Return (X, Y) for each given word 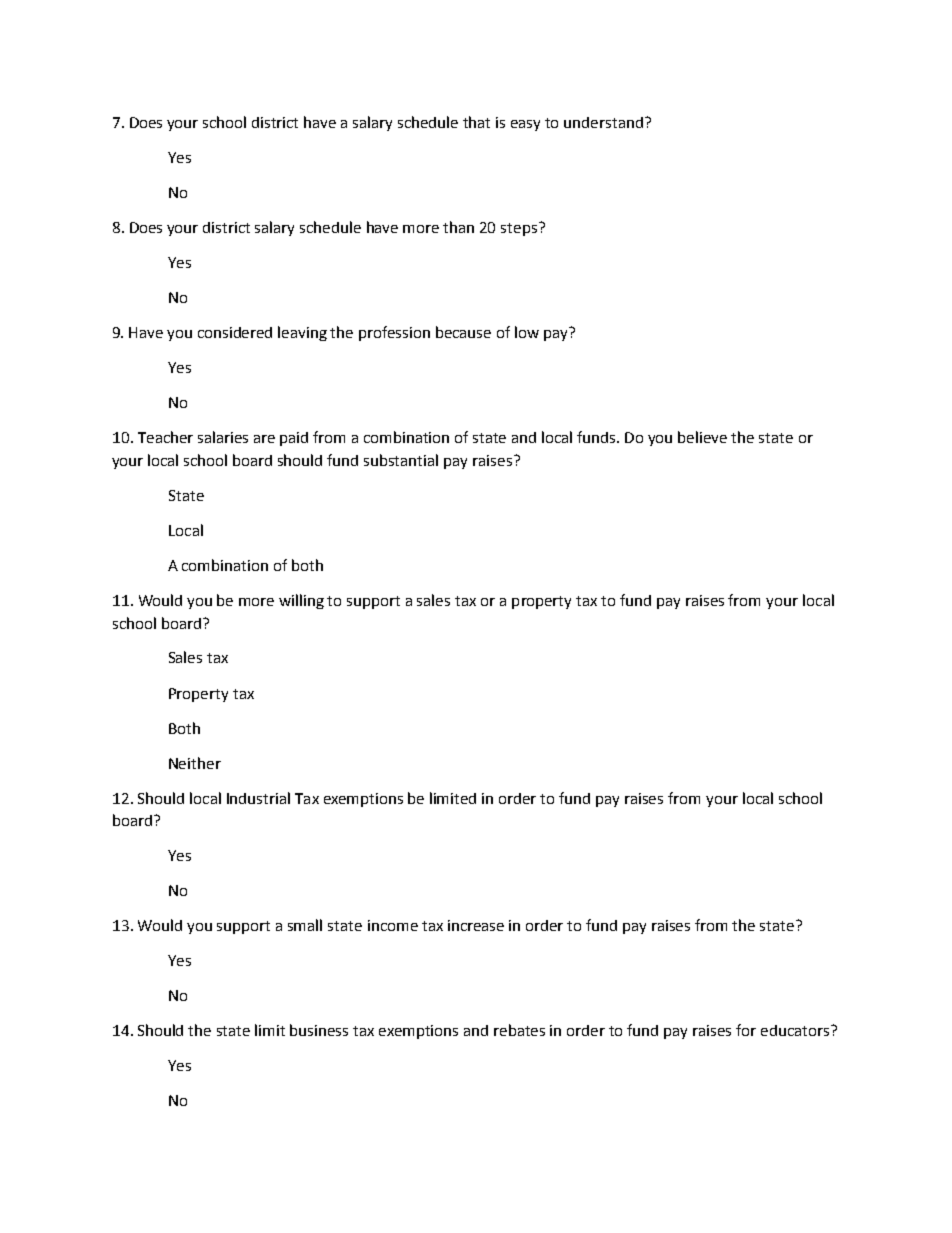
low (527, 332)
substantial (401, 460)
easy (525, 125)
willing (301, 601)
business (319, 1030)
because (463, 332)
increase (476, 925)
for (746, 1030)
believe (702, 437)
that (476, 122)
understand (605, 122)
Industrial (258, 798)
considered (235, 332)
